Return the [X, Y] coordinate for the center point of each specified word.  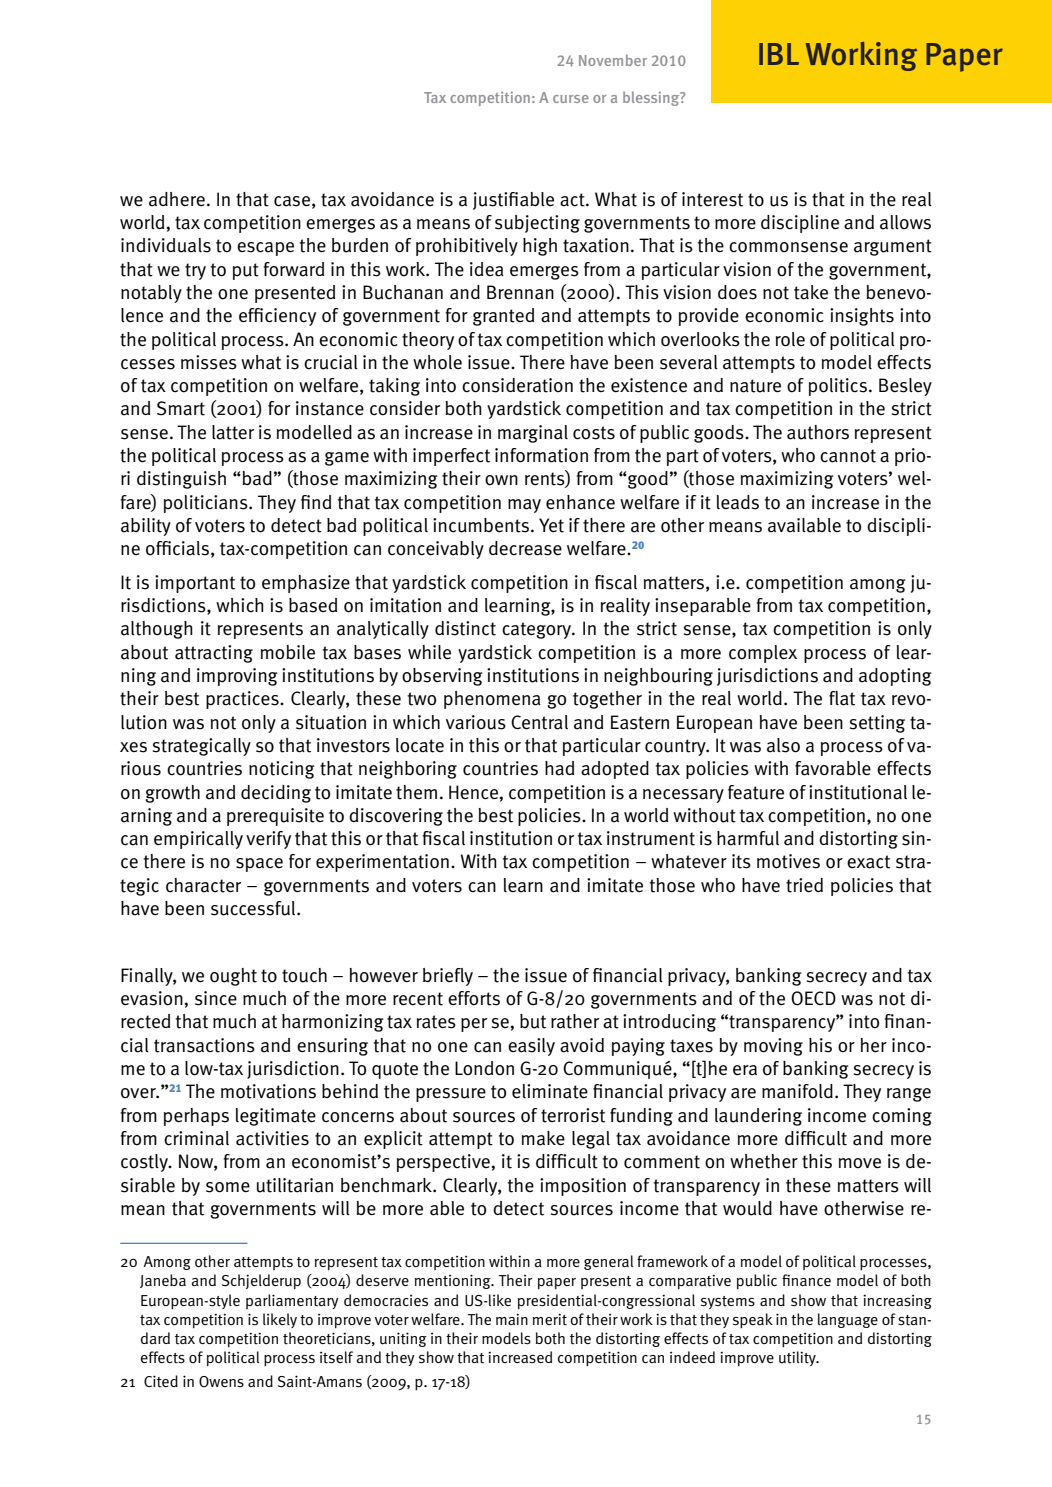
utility [798, 1358]
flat [842, 698]
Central [539, 722]
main [512, 1319]
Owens [221, 1382]
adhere [177, 199]
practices [243, 700]
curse [571, 99]
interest [712, 199]
